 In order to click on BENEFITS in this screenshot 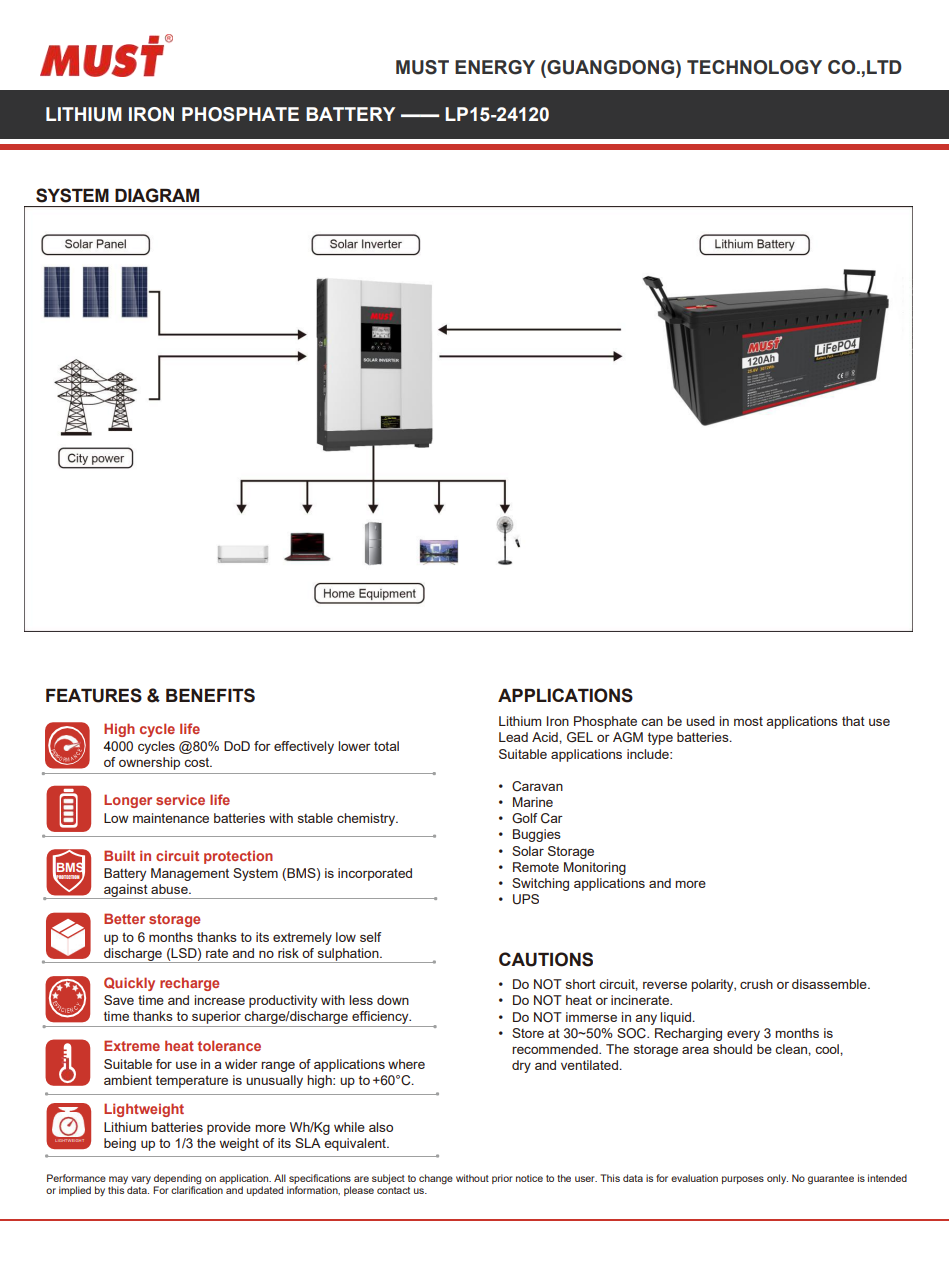, I will do `click(210, 695)`.
